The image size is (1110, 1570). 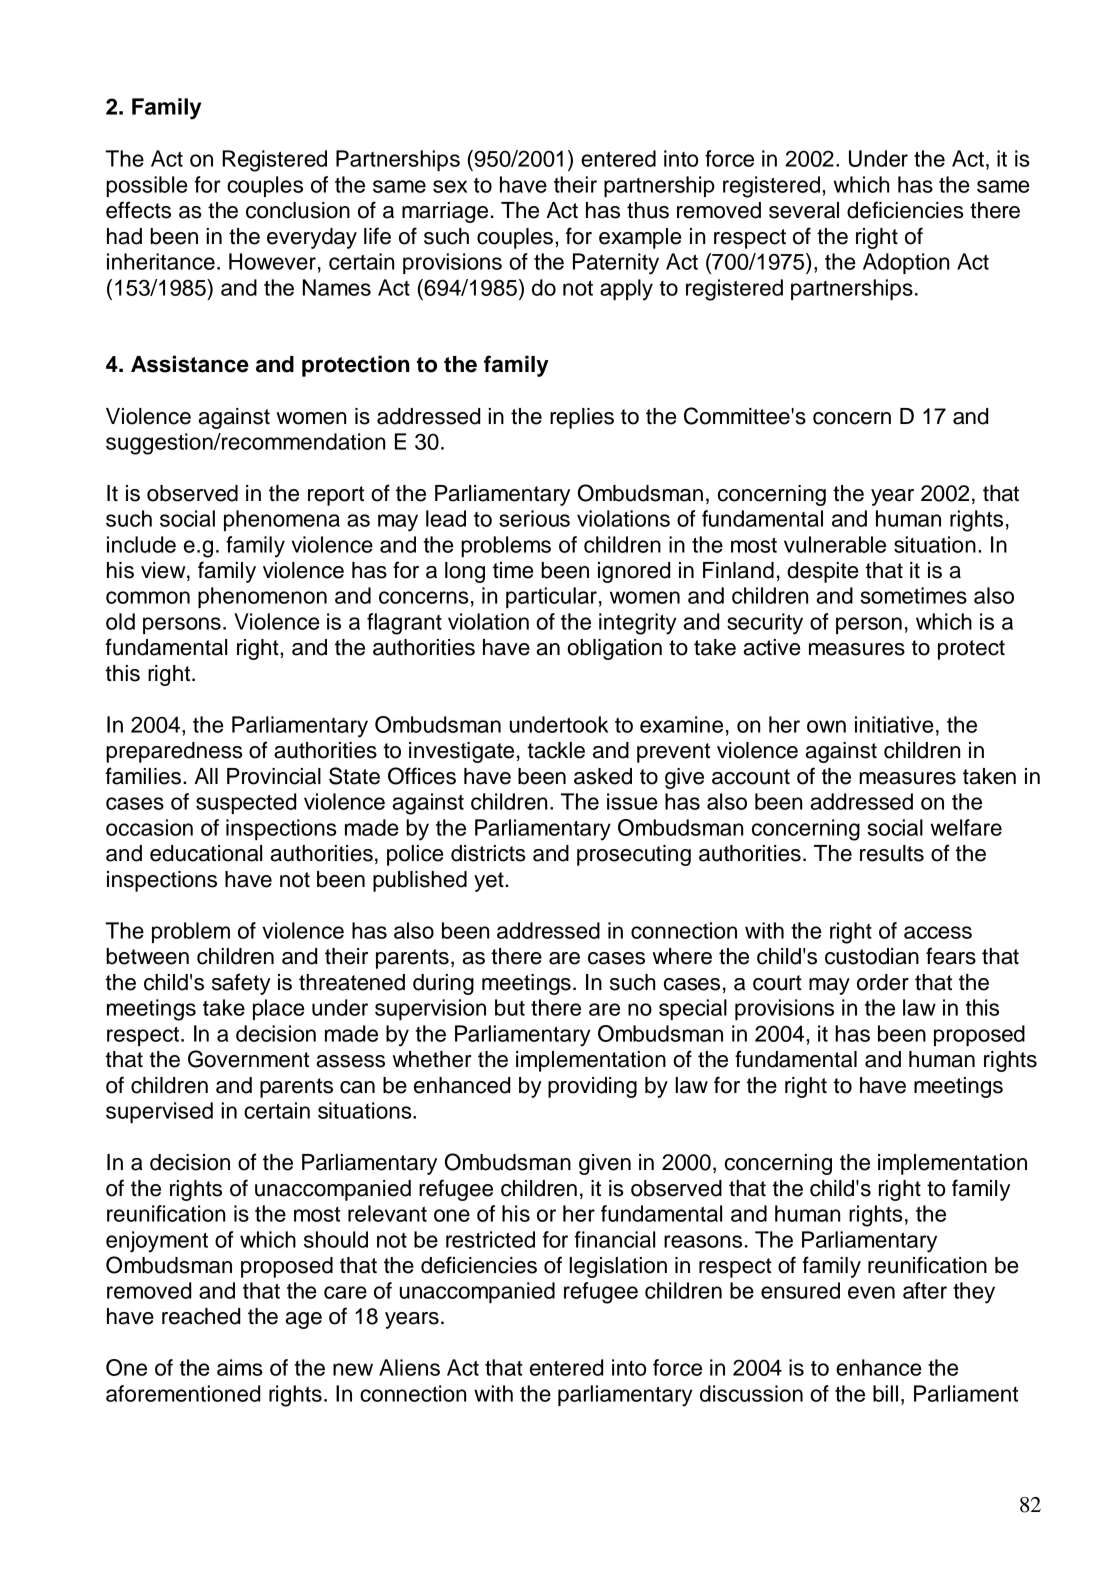 What do you see at coordinates (206, 776) in the page?
I see `All` at bounding box center [206, 776].
